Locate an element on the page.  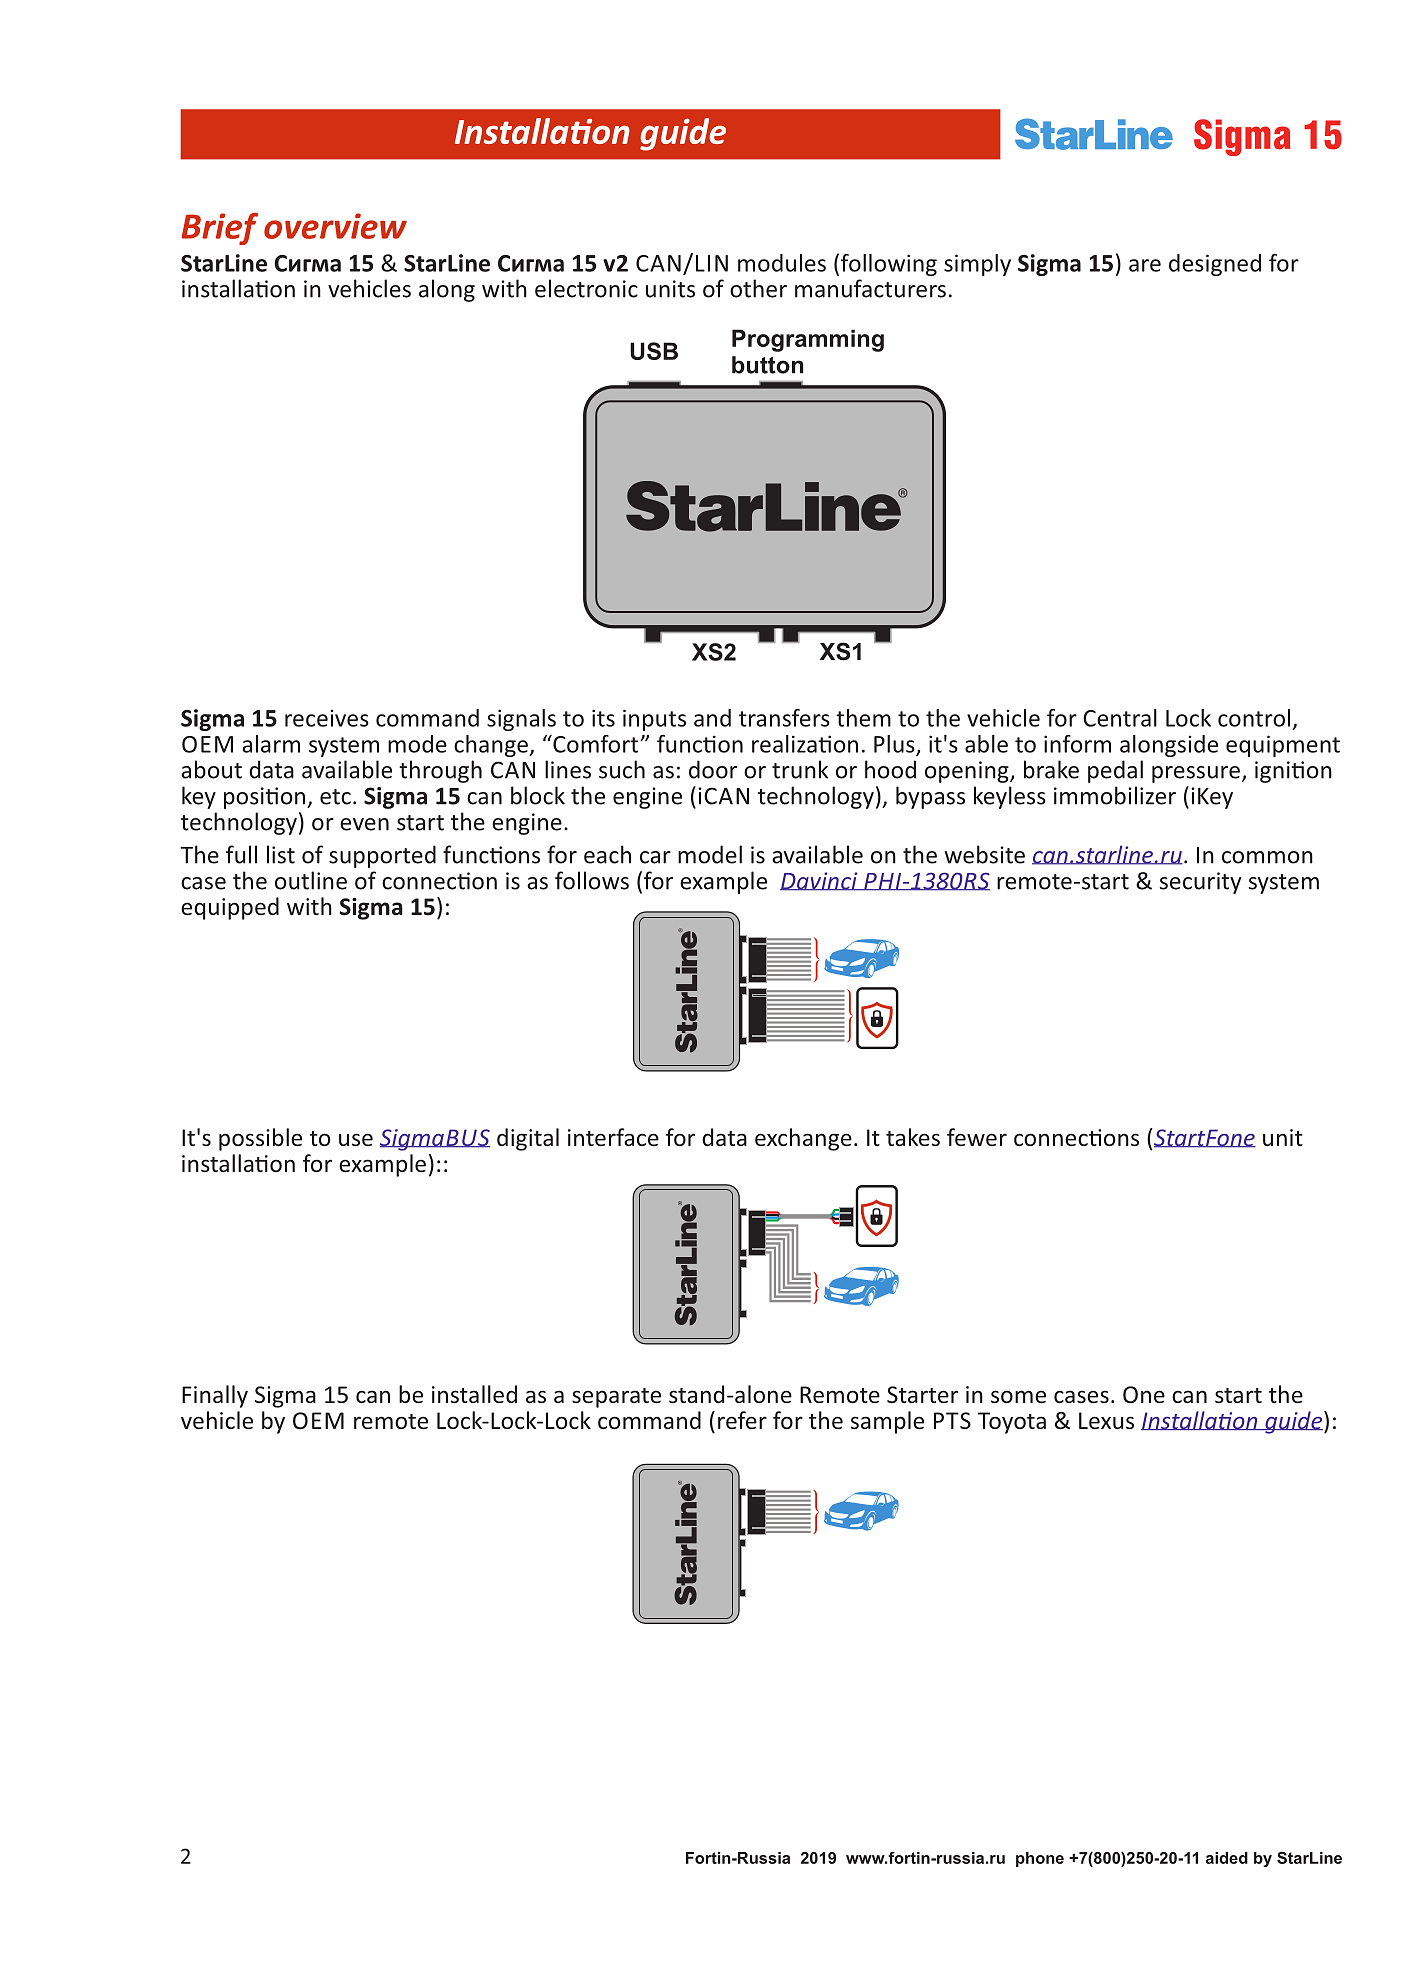
are is located at coordinates (1145, 265).
